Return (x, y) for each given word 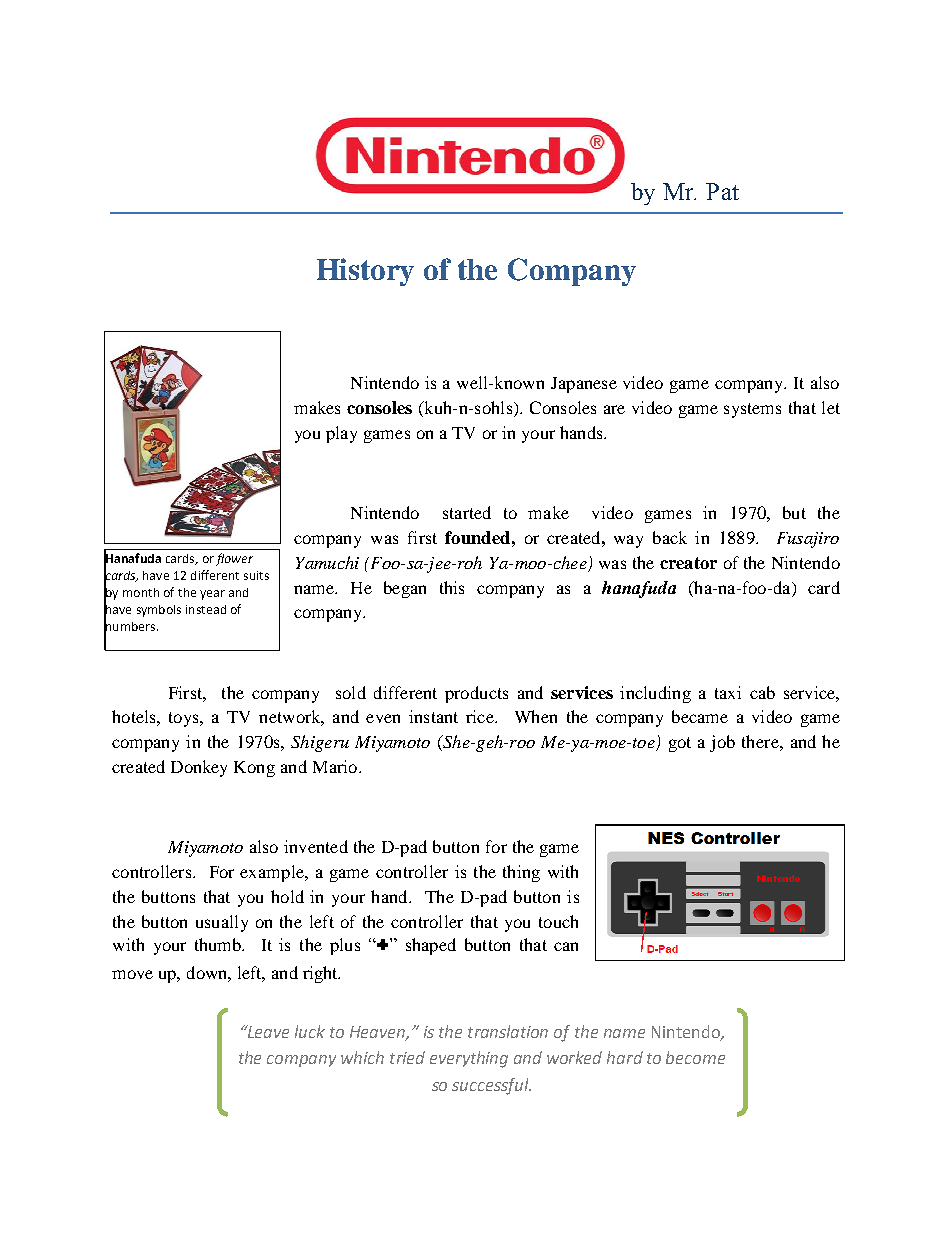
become (695, 1057)
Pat (722, 191)
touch (558, 921)
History (365, 272)
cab (762, 692)
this (452, 587)
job (722, 743)
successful (491, 1086)
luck (310, 1031)
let (831, 407)
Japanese (584, 385)
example (273, 873)
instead (206, 609)
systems (752, 410)
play (341, 434)
